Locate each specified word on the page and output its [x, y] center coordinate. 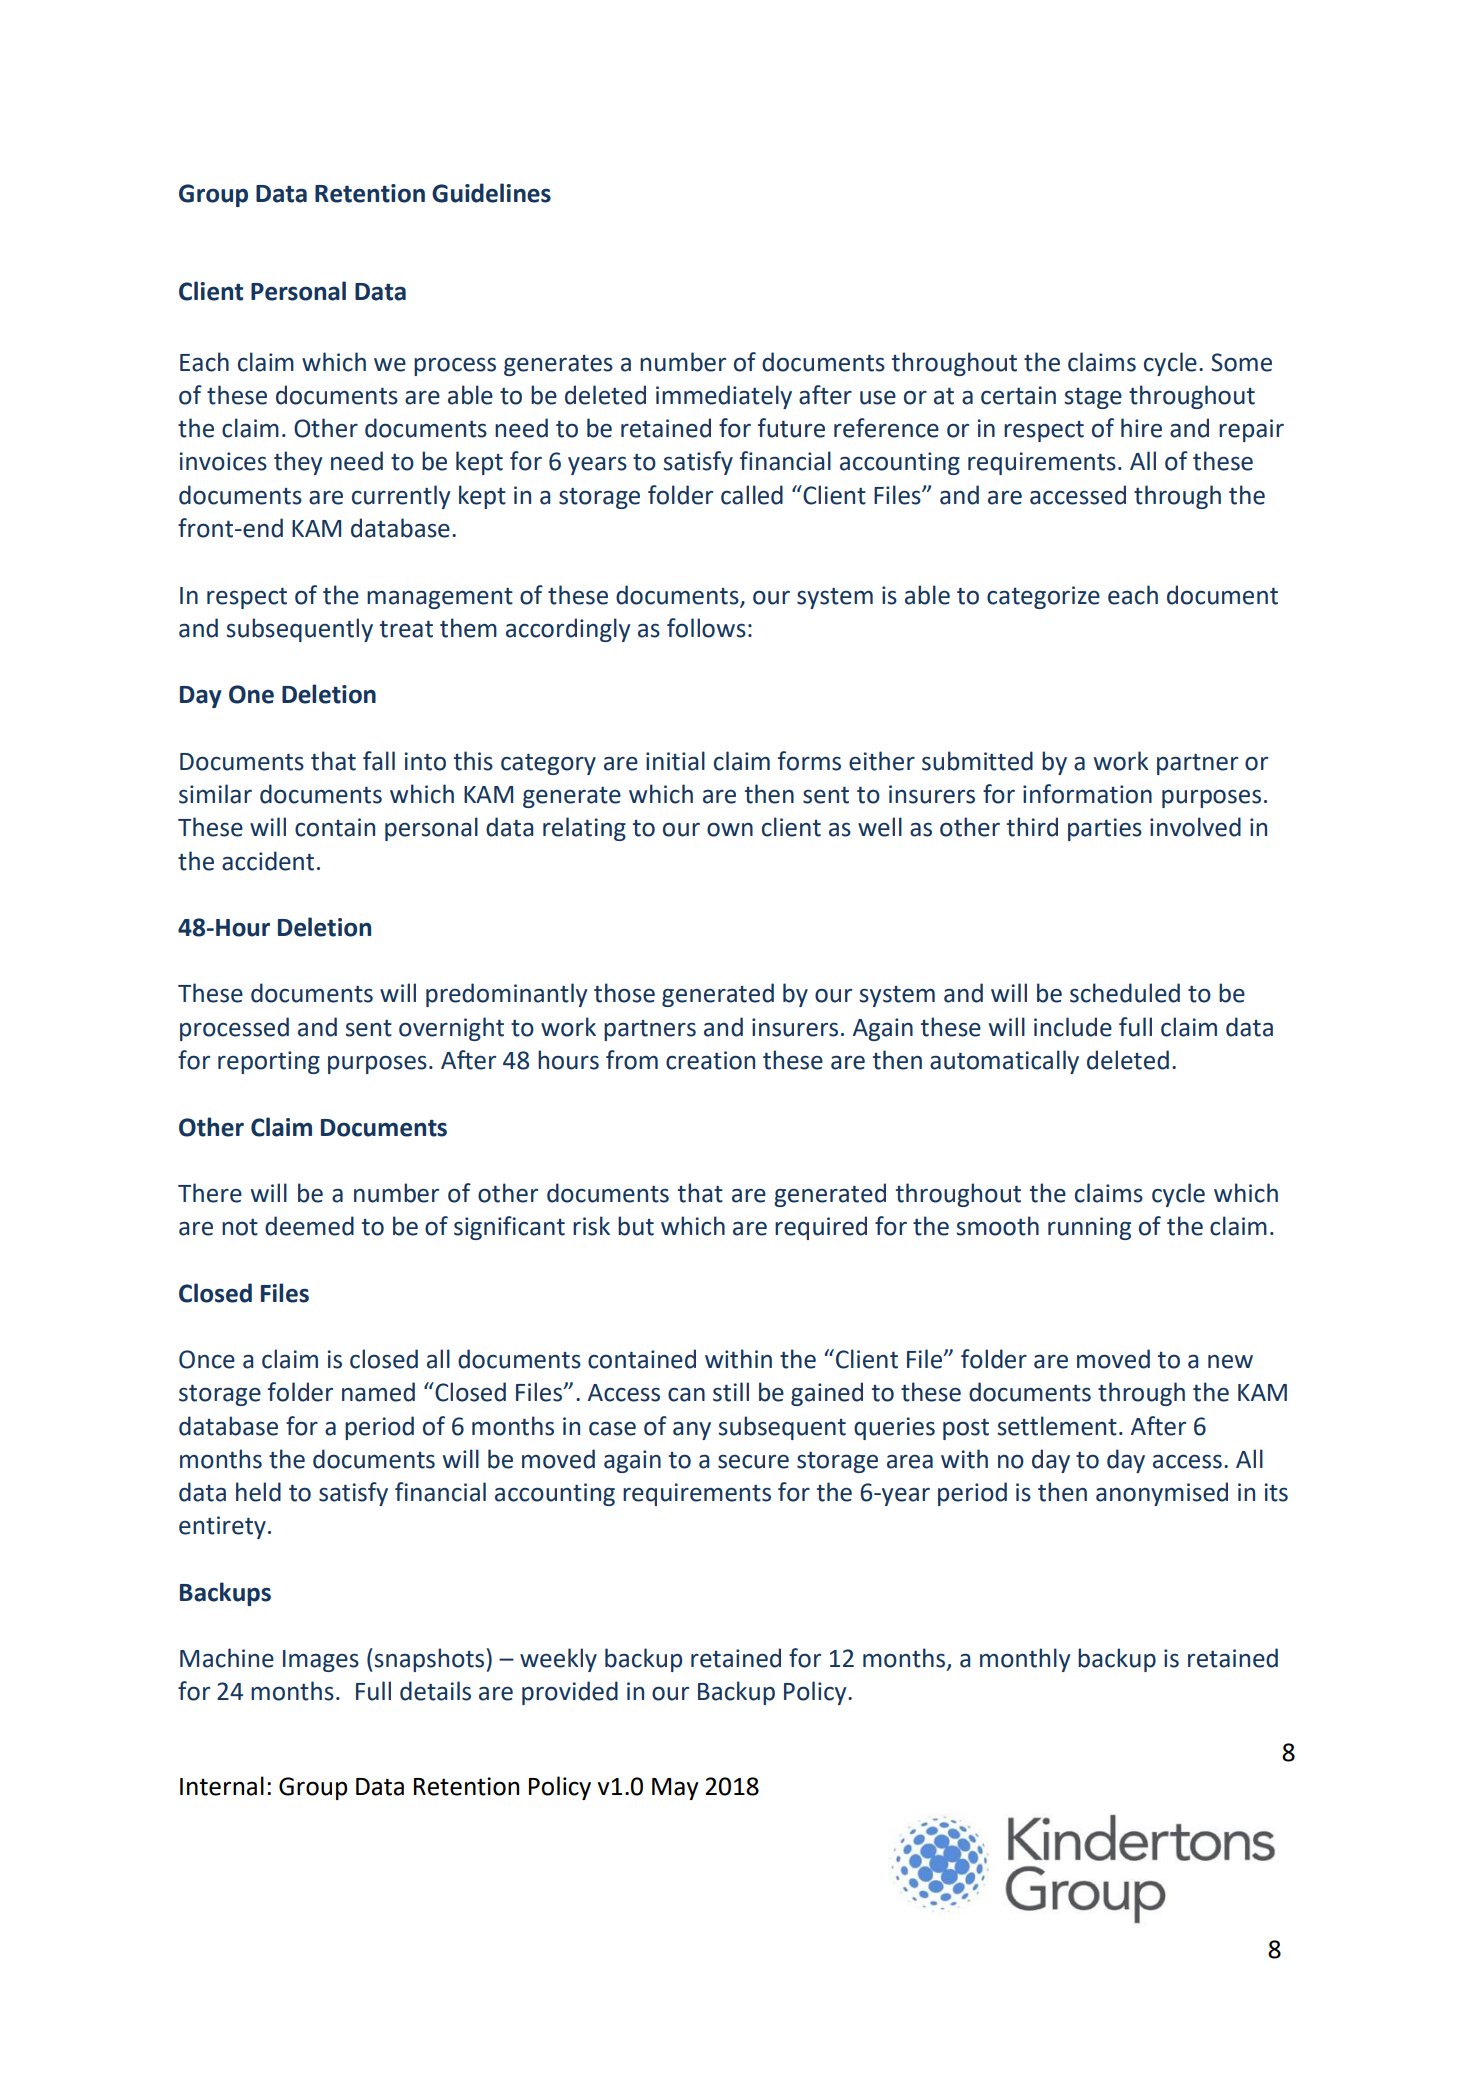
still [731, 1392]
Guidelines [491, 193]
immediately [724, 397]
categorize [1043, 597]
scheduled [1125, 993]
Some [1241, 362]
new [1230, 1362]
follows [706, 628]
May [675, 1789]
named [378, 1392]
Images [321, 1661]
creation [710, 1060]
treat [406, 629]
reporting [269, 1062]
